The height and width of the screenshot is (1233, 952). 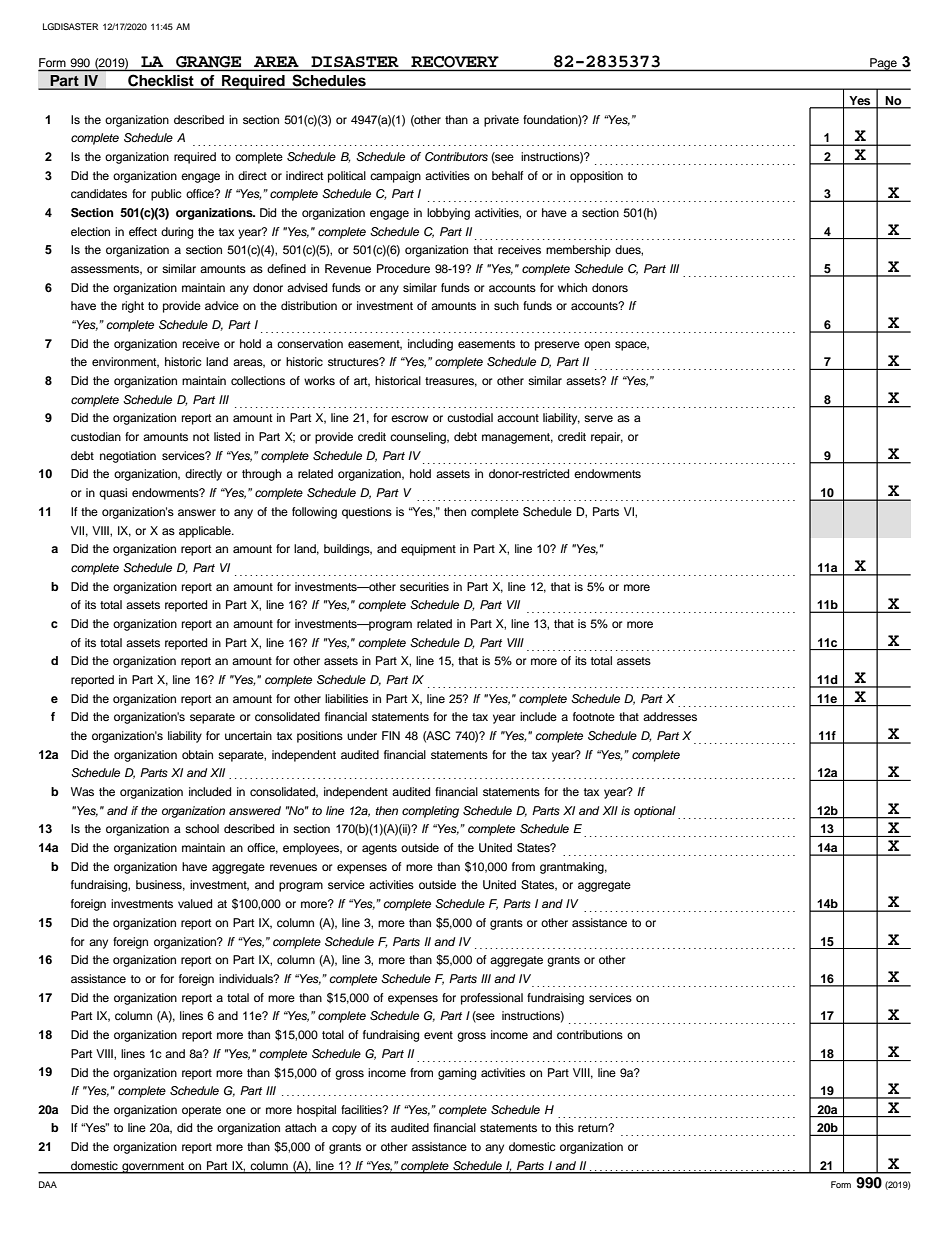 I want to click on political, so click(x=347, y=177).
